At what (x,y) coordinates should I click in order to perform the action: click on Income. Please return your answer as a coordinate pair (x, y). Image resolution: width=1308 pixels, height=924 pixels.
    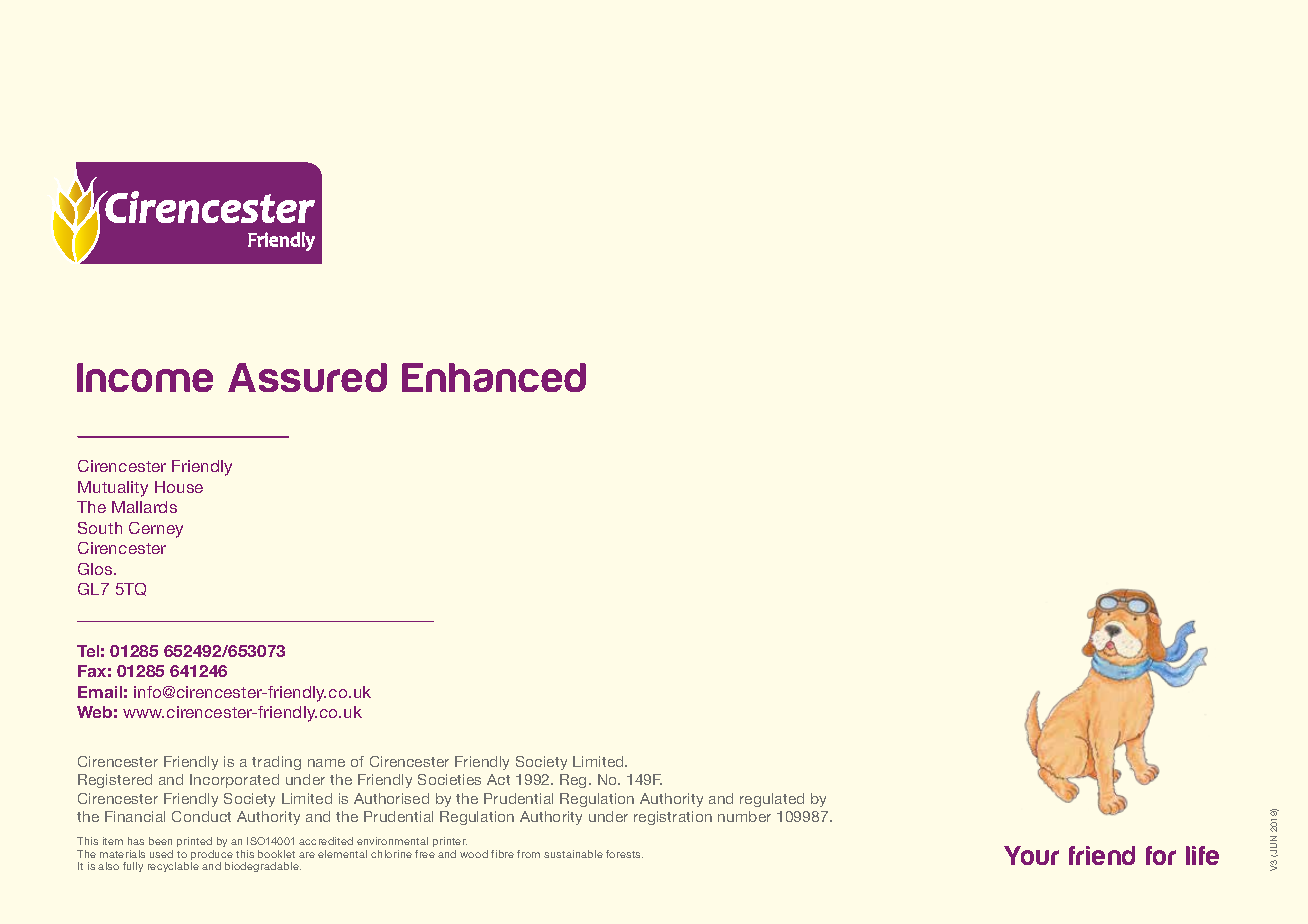
    Looking at the image, I should click on (145, 377).
